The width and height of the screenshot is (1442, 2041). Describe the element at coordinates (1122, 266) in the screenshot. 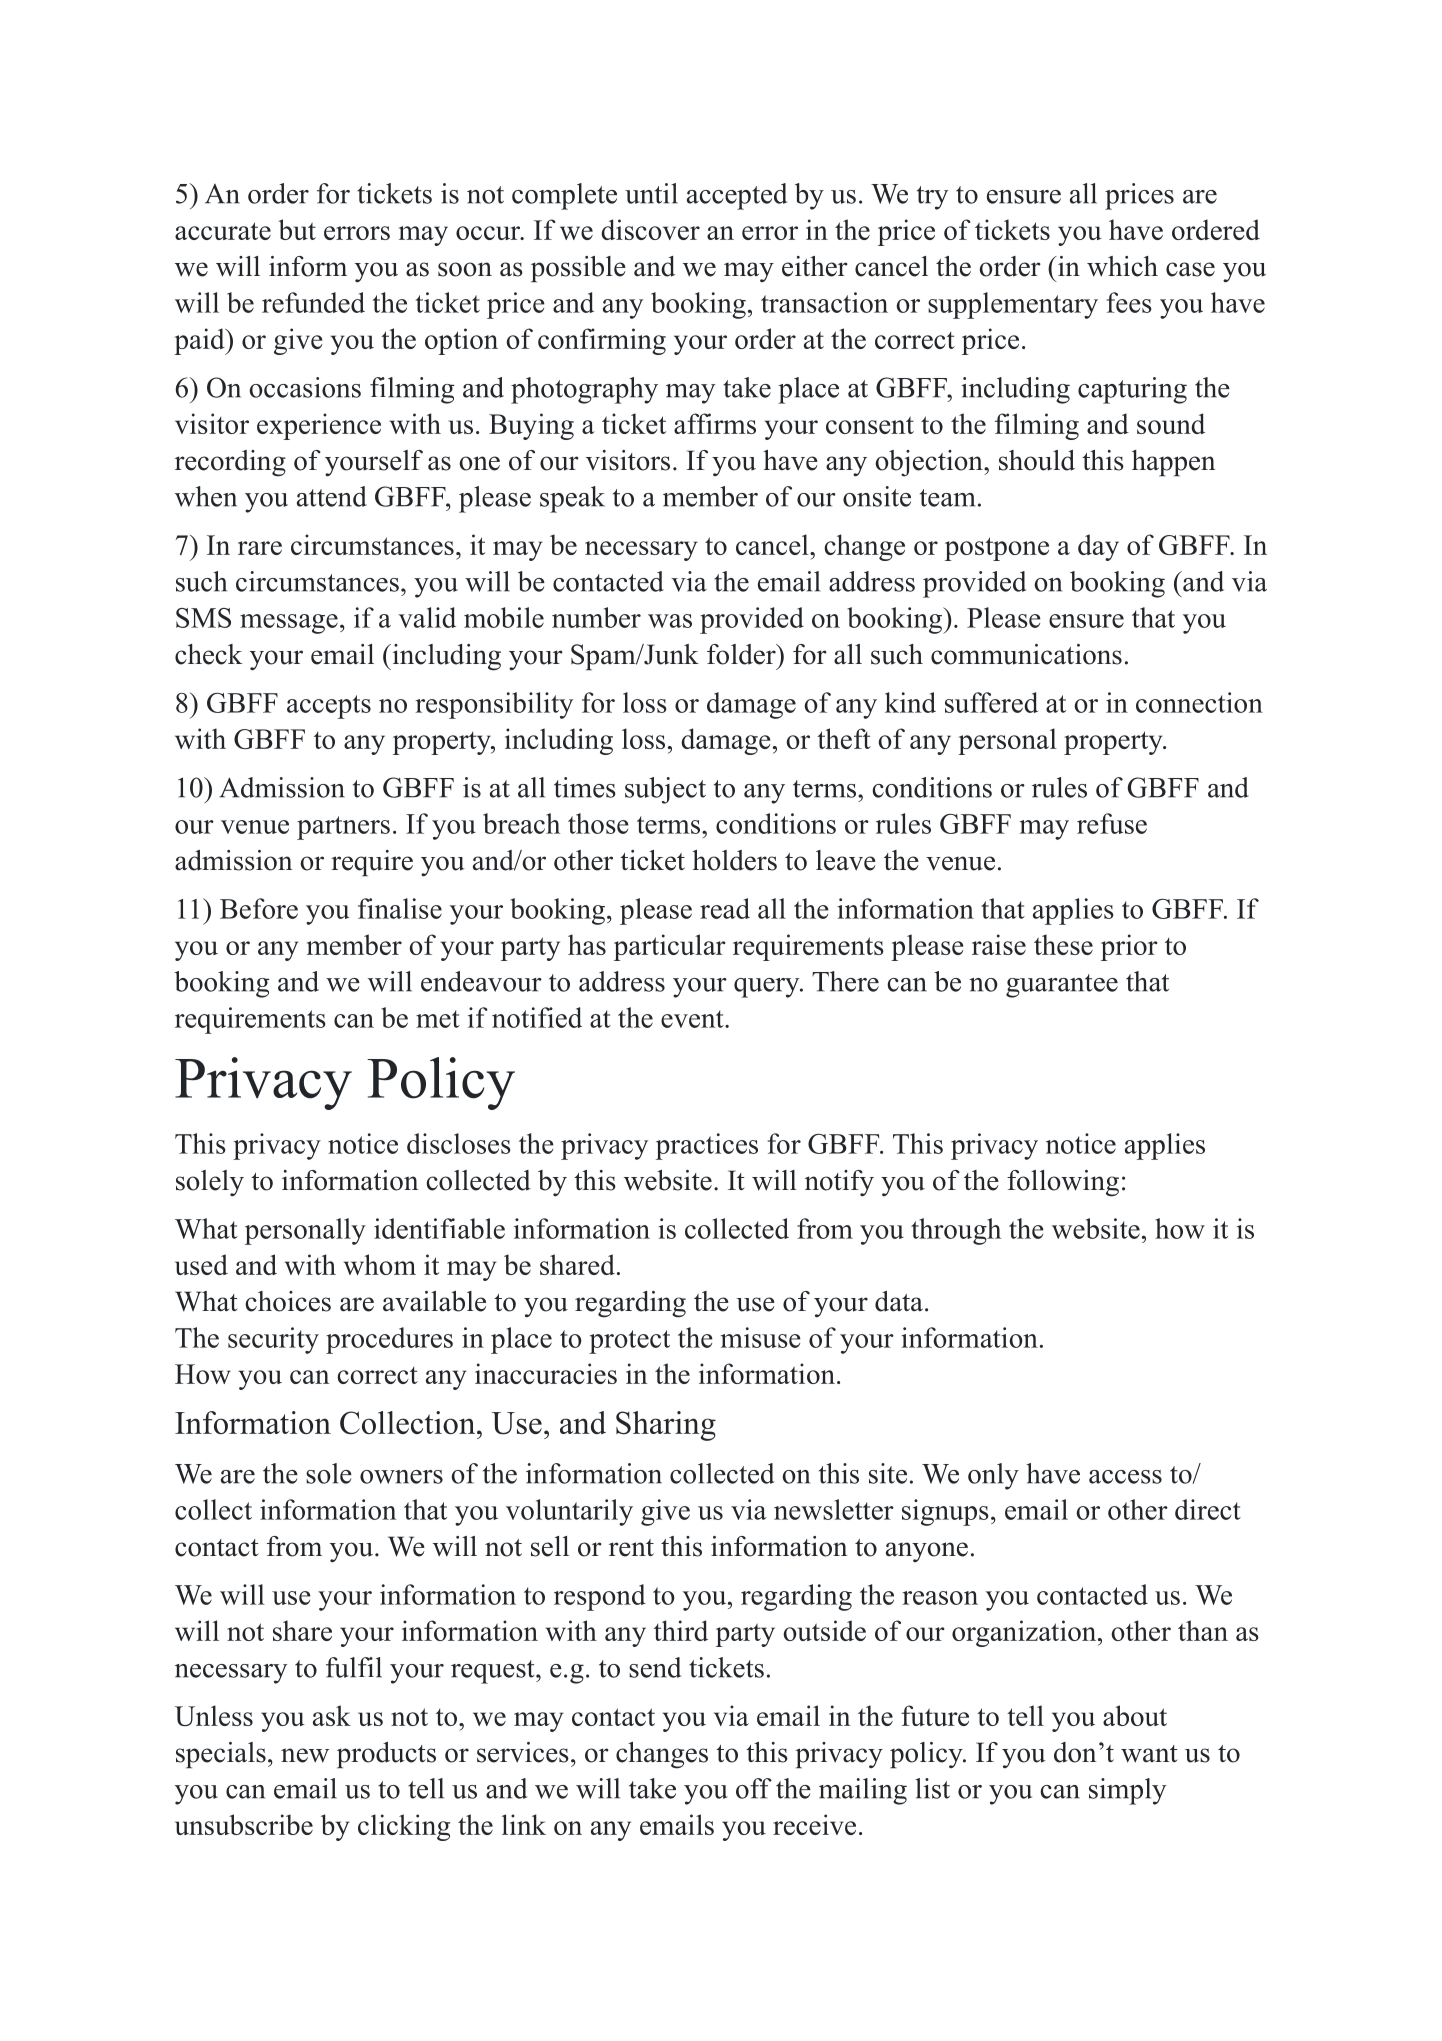

I see `which` at that location.
